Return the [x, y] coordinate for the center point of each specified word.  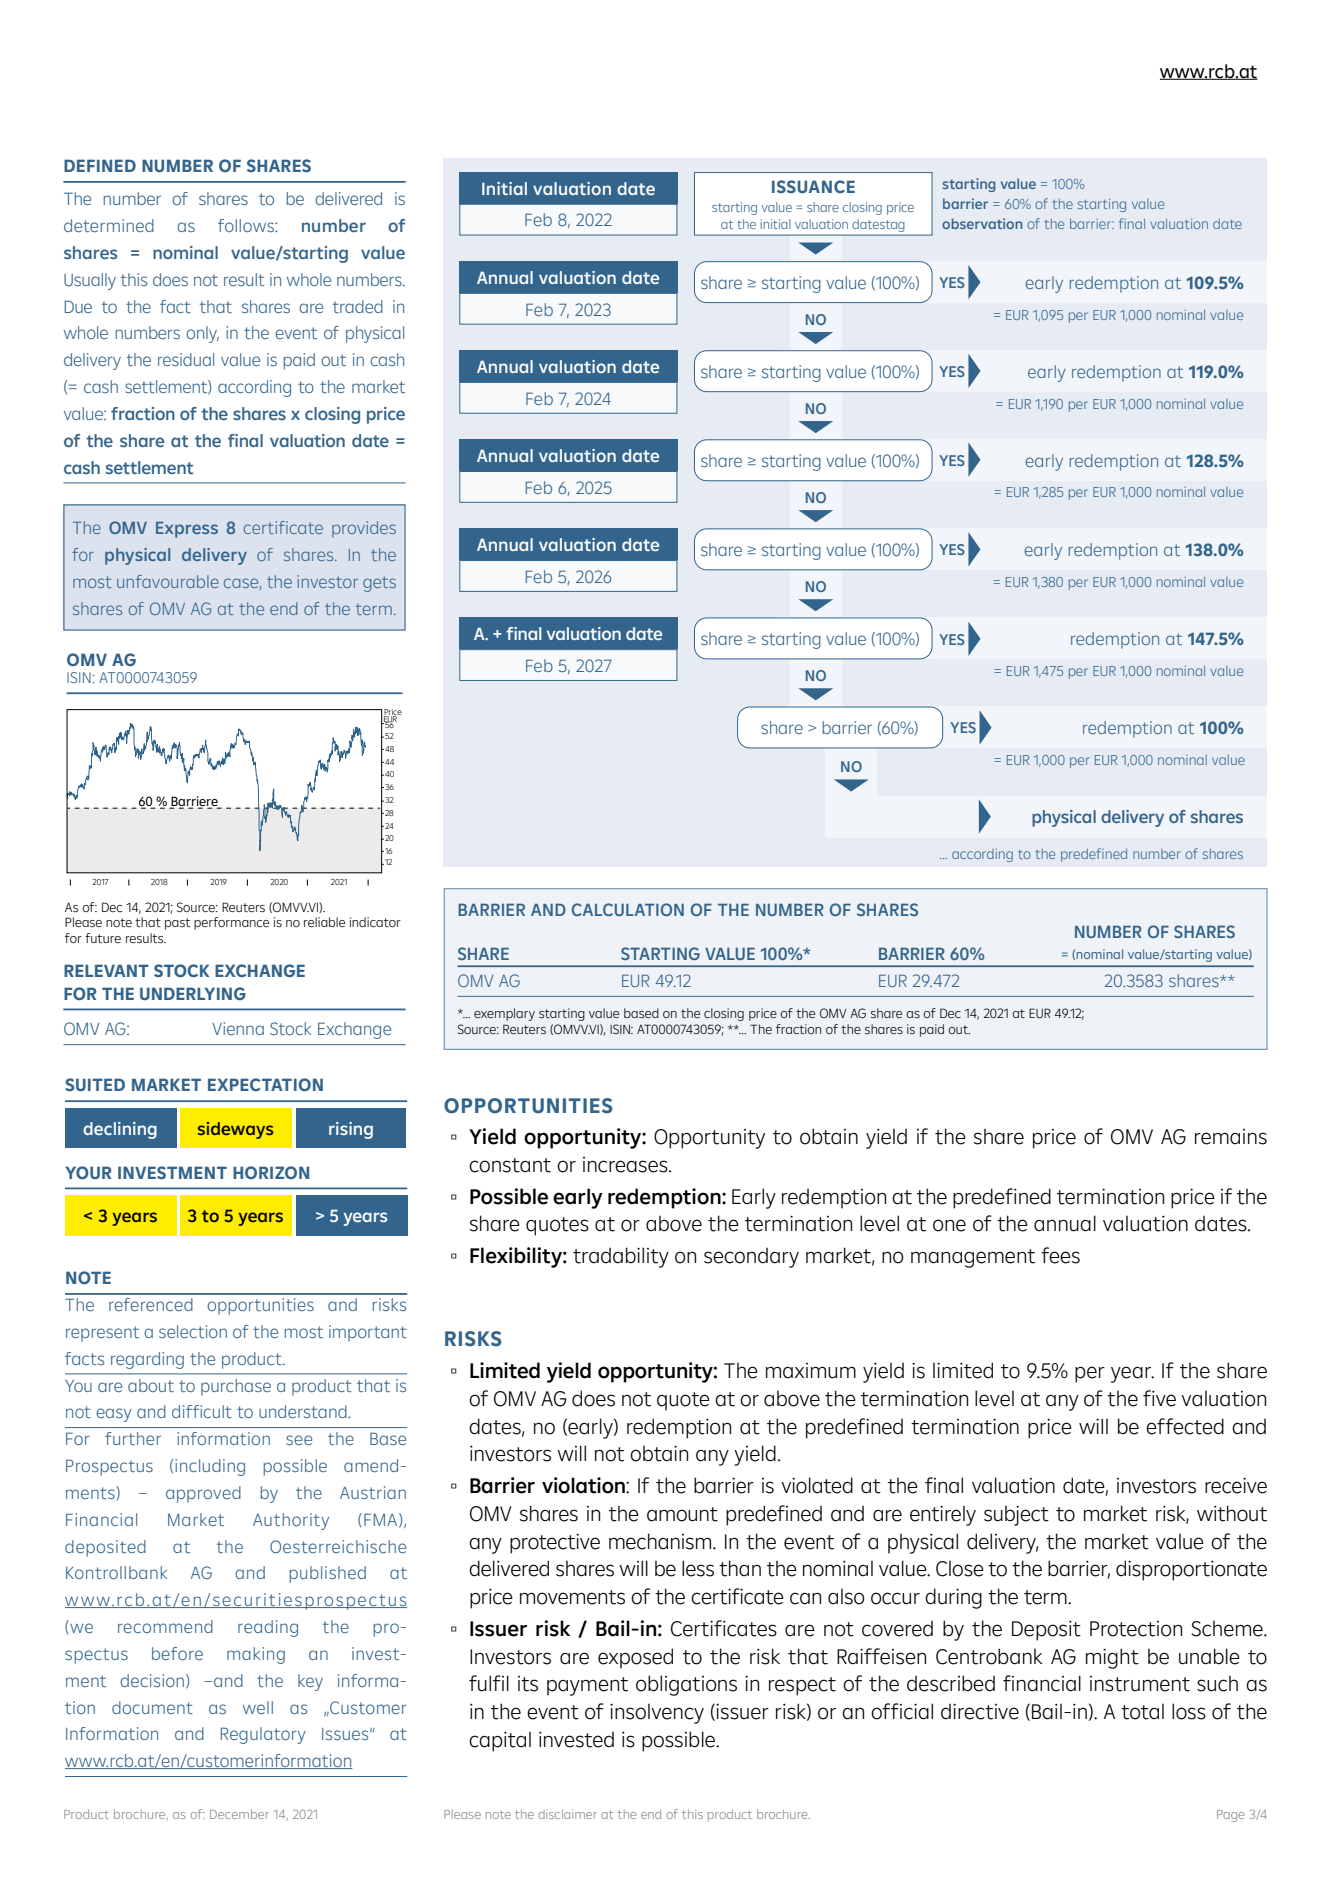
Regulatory [263, 1735]
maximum [811, 1371]
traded [358, 306]
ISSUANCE [813, 186]
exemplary [504, 1014]
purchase [236, 1387]
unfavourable [168, 581]
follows [247, 225]
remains [1231, 1137]
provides [364, 529]
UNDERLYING [193, 993]
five [1159, 1398]
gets [379, 584]
